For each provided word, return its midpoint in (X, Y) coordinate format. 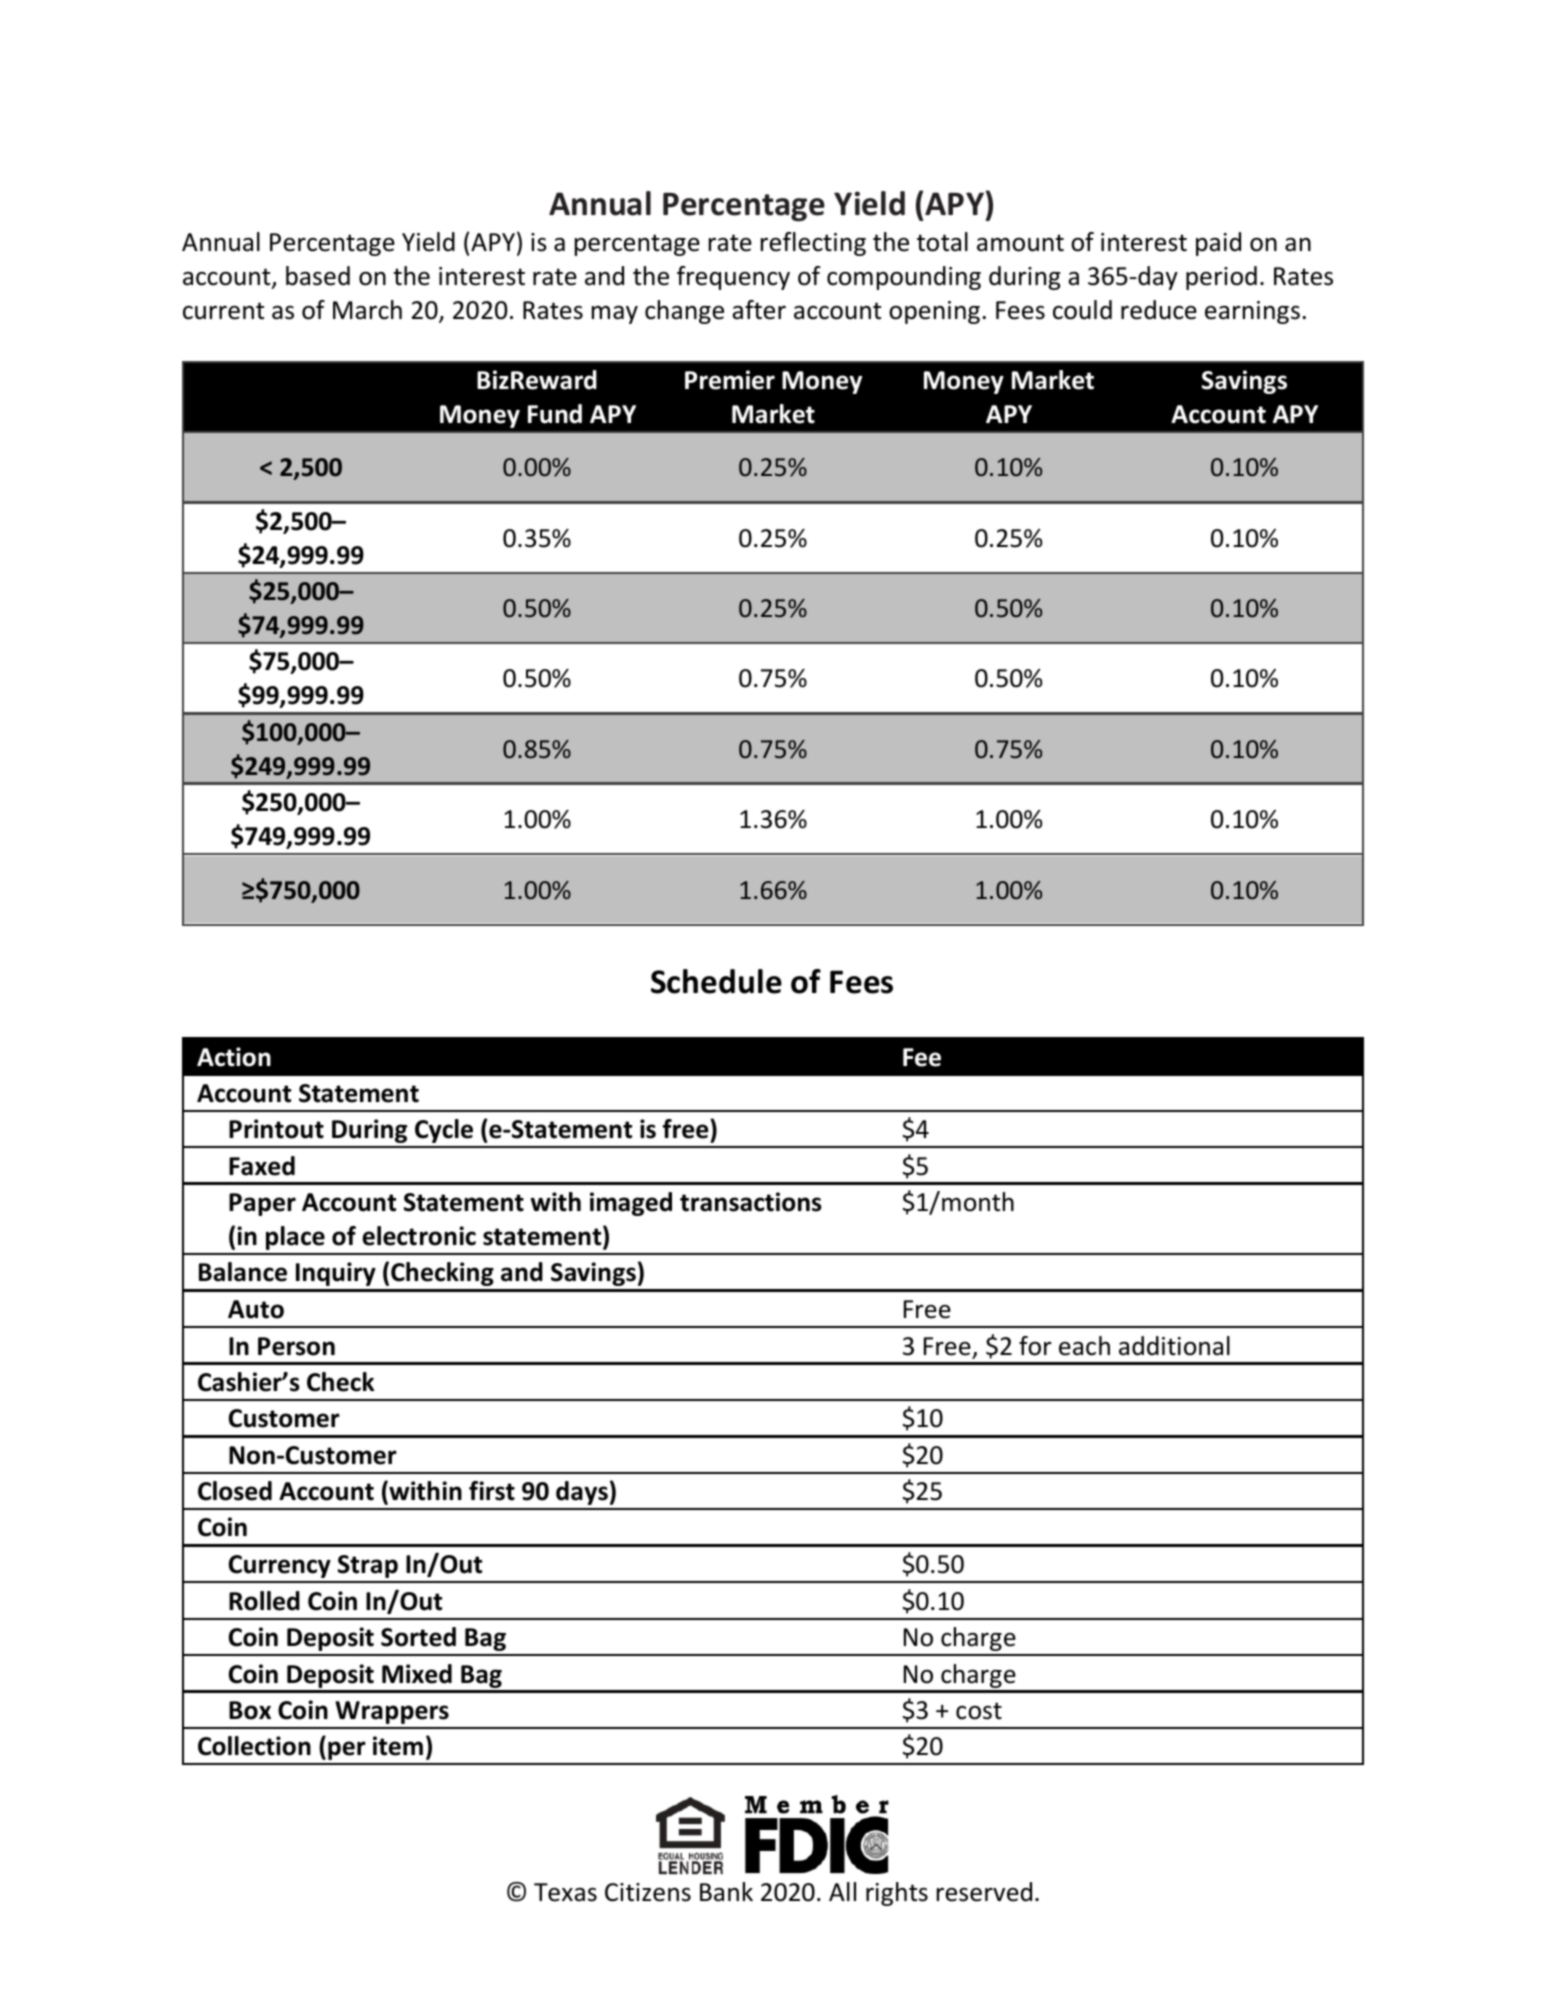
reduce (1159, 310)
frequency (733, 278)
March (367, 310)
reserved (984, 1892)
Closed (235, 1491)
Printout (276, 1129)
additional (1174, 1346)
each (1084, 1346)
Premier (730, 380)
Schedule (716, 981)
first (492, 1491)
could (1082, 310)
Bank (726, 1892)
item (398, 1746)
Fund (555, 414)
